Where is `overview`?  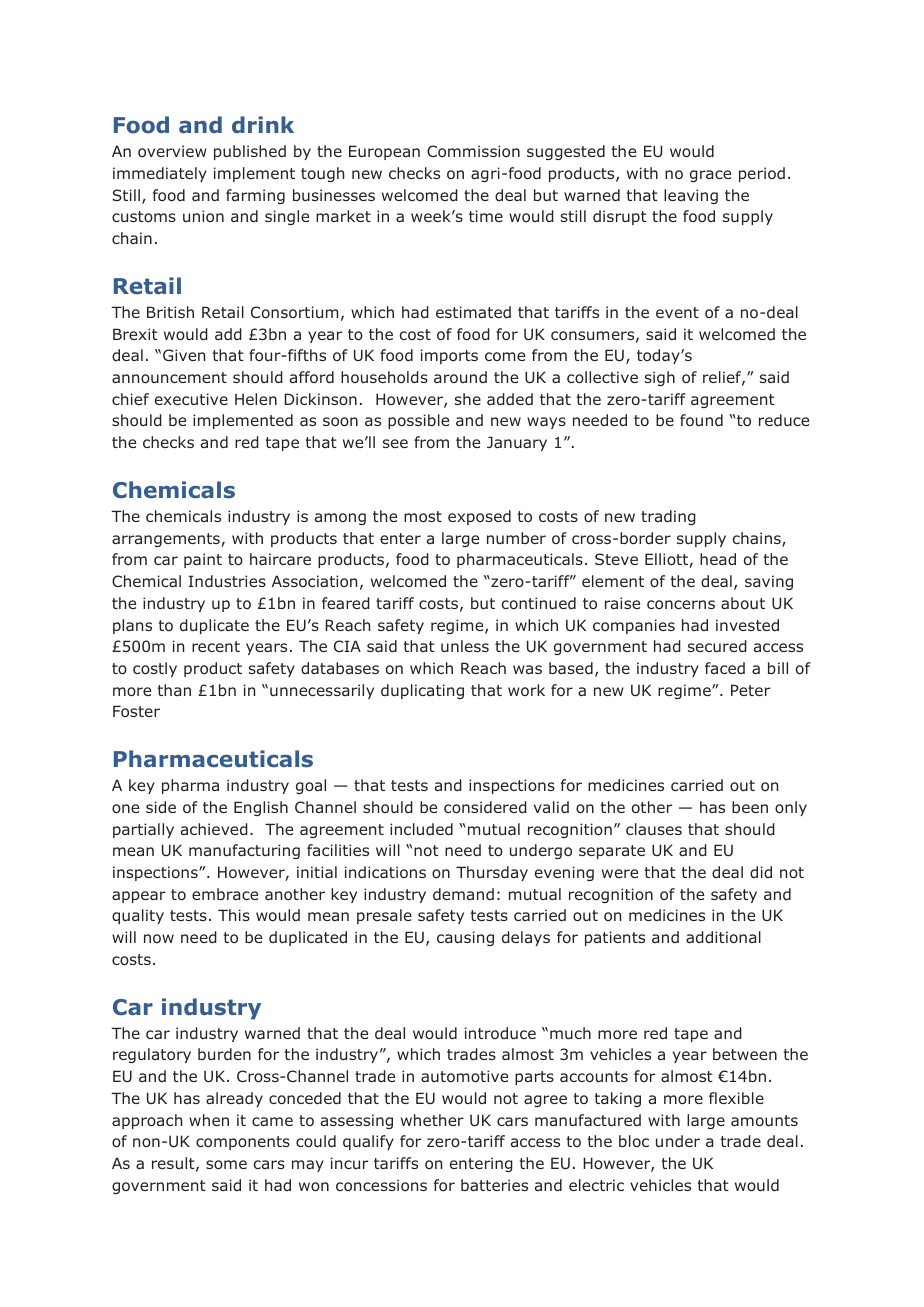 overview is located at coordinates (172, 151).
